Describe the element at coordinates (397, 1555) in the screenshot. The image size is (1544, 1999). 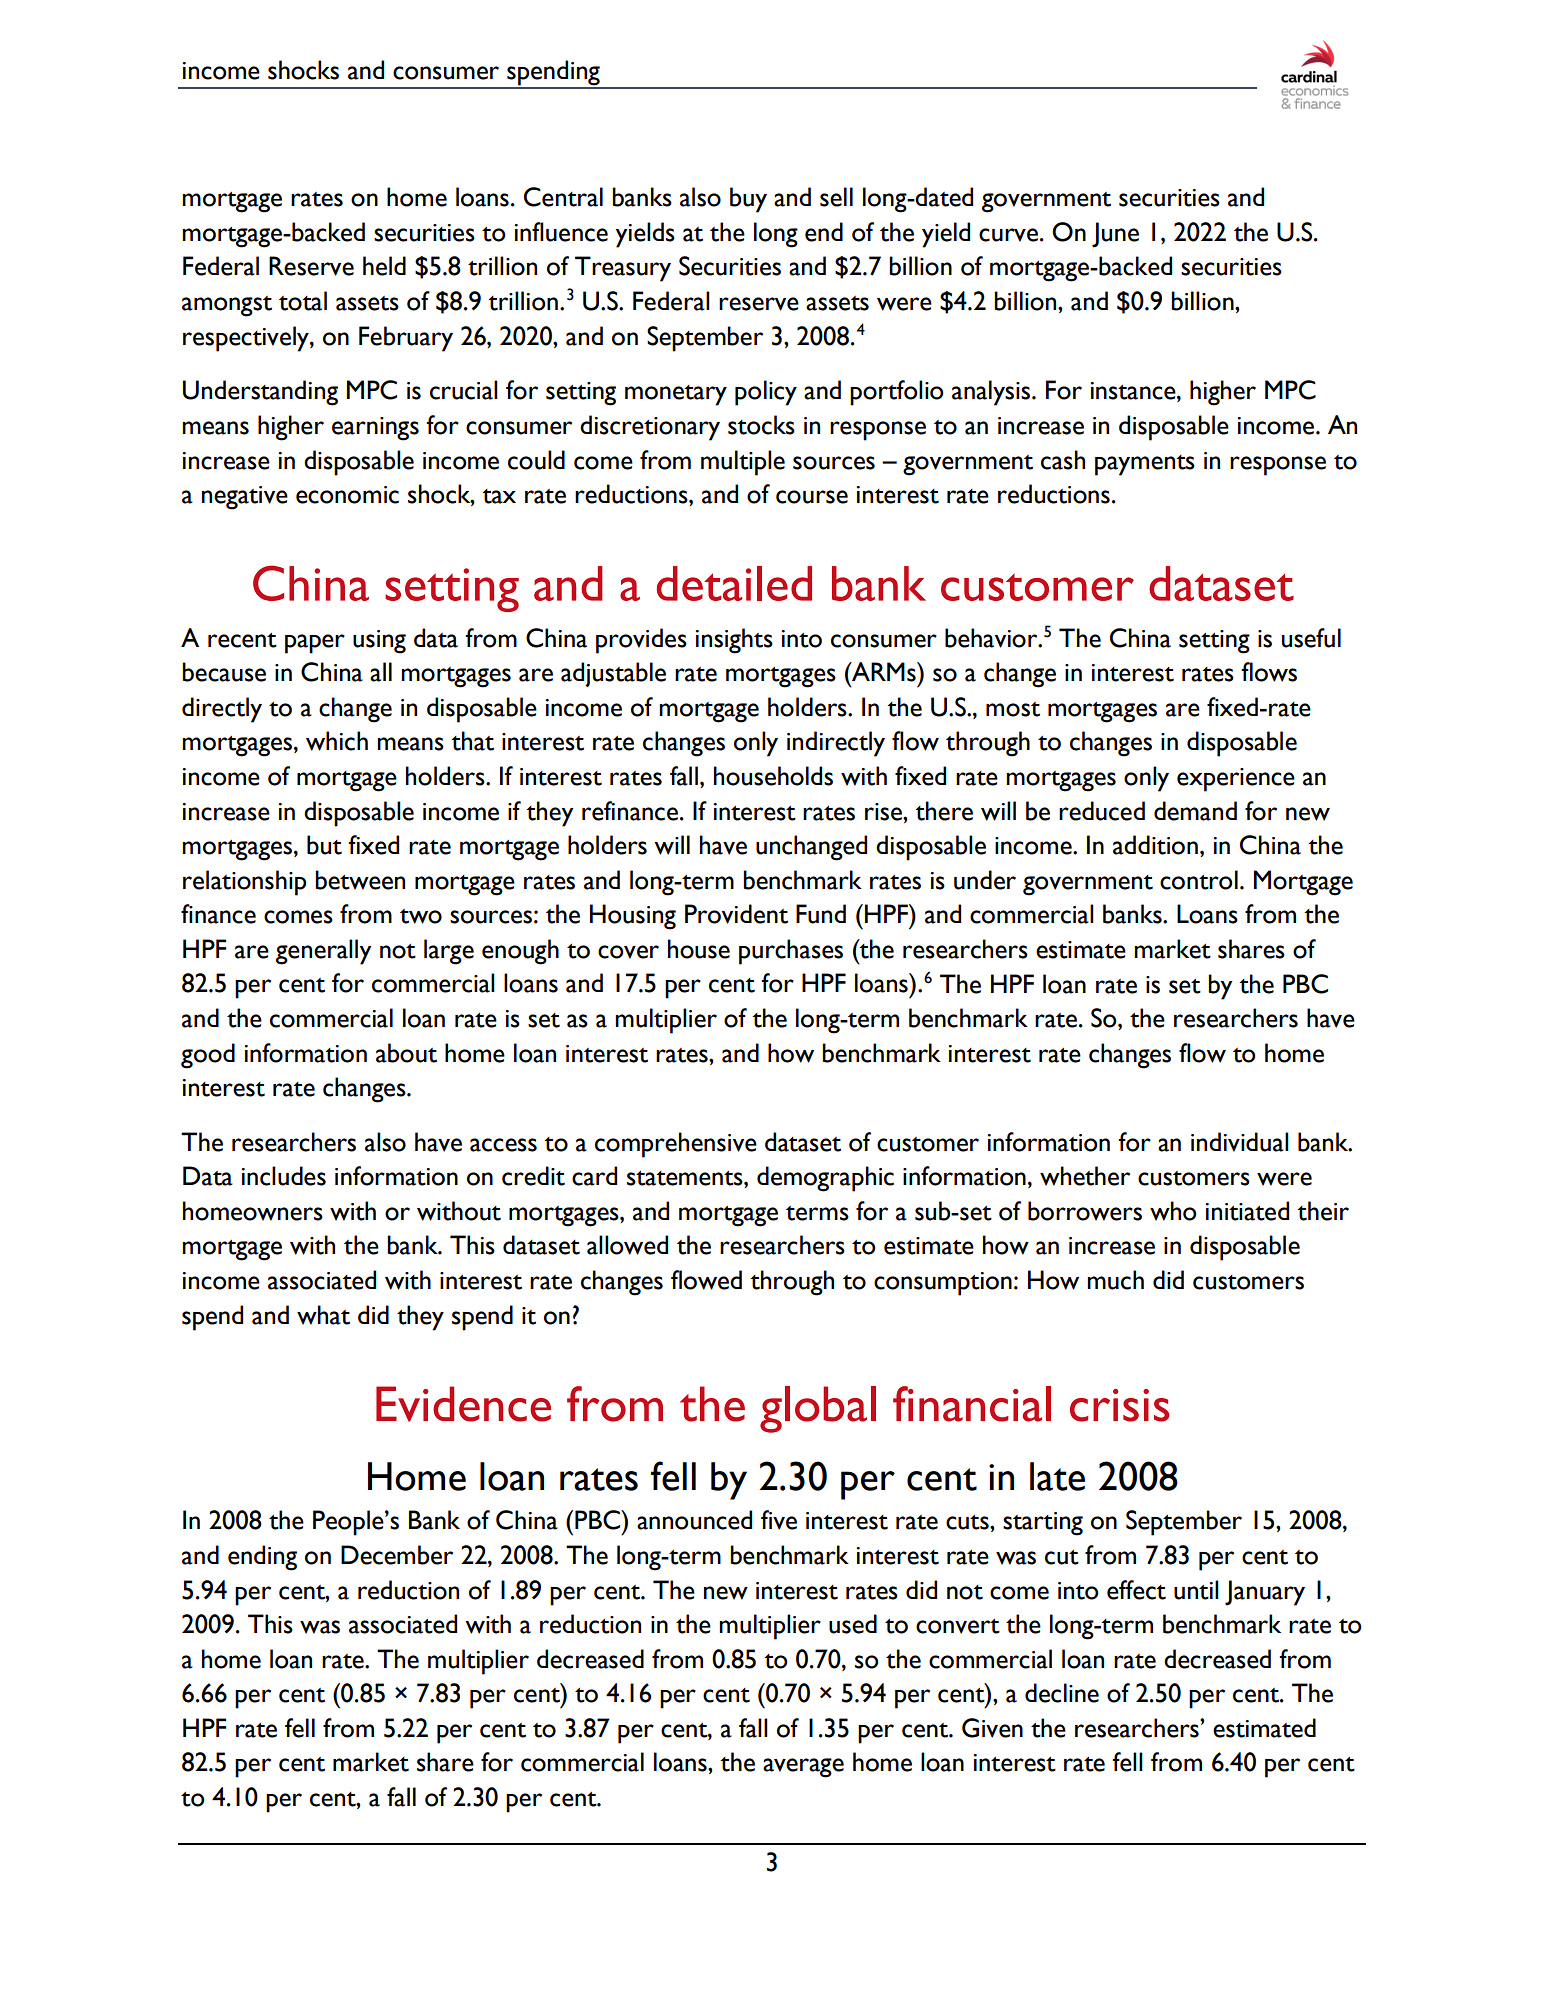
I see `December` at that location.
